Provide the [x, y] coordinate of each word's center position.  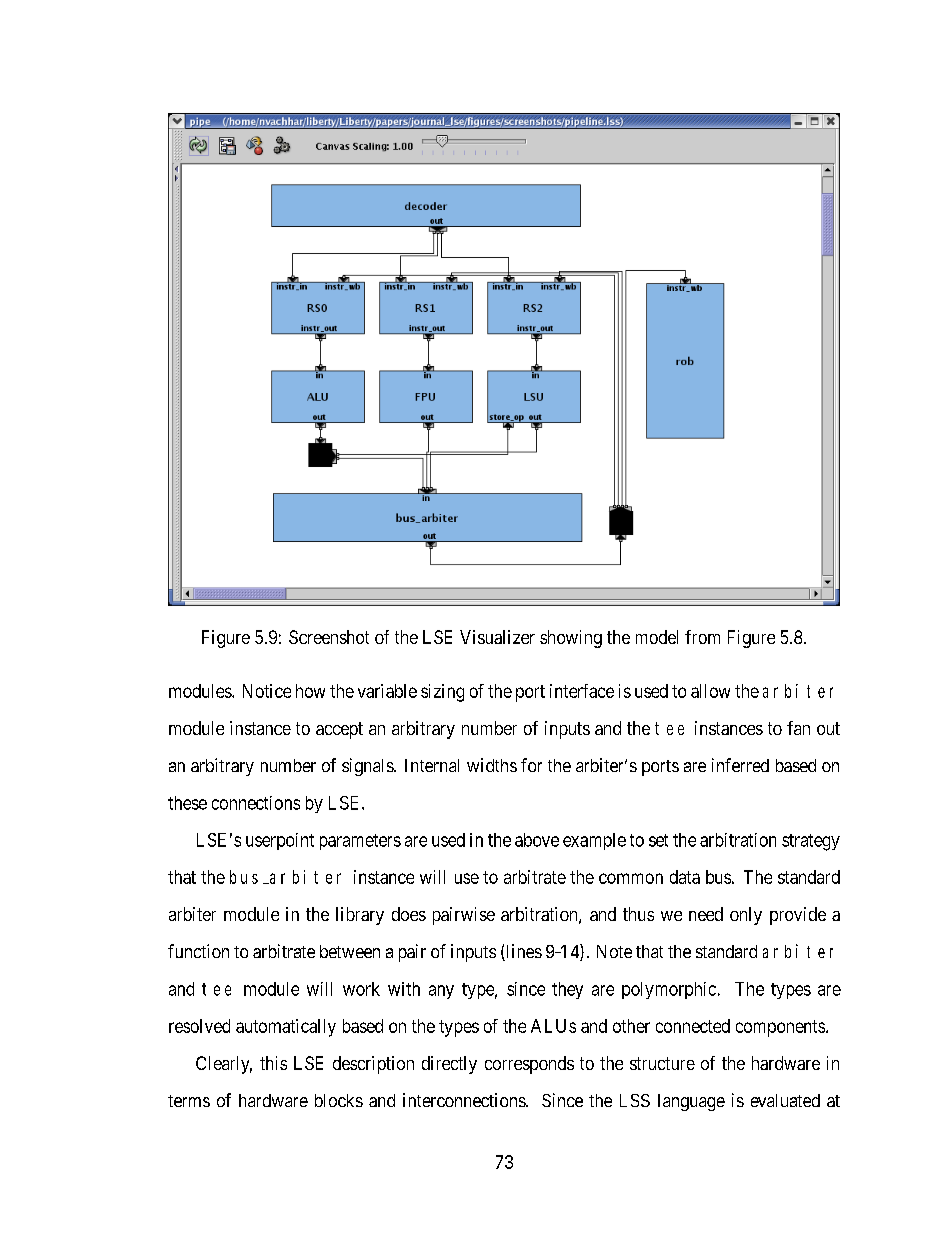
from [702, 637]
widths [492, 765]
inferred [740, 765]
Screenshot [329, 637]
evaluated [785, 1100]
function [198, 951]
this [273, 1063]
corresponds [529, 1065]
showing [571, 639]
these [187, 803]
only [746, 916]
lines [523, 952]
